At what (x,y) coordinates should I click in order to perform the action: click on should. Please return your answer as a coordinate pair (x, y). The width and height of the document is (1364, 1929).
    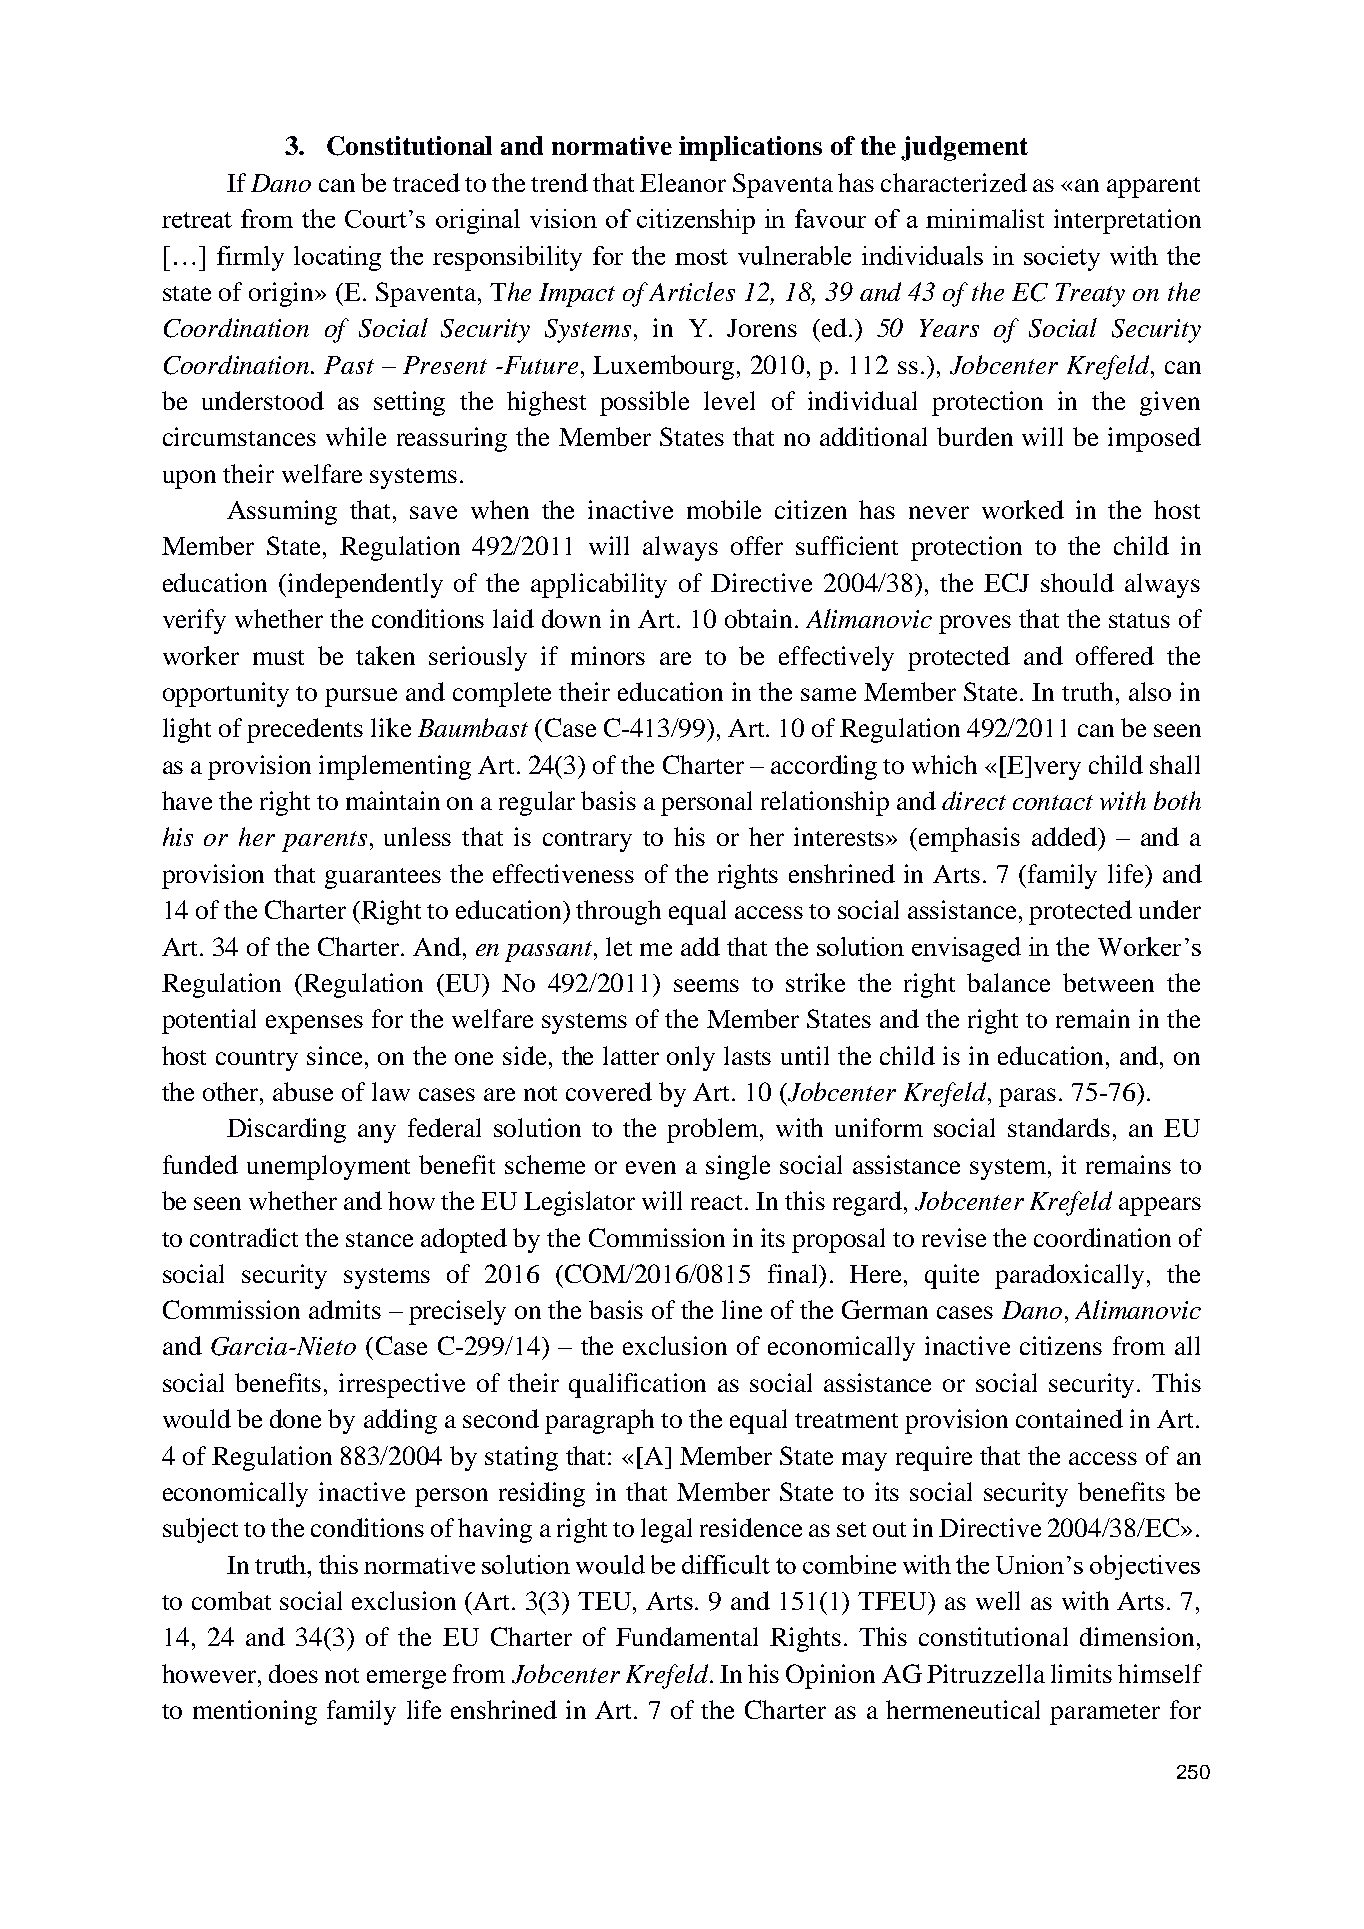
    Looking at the image, I should click on (1077, 582).
